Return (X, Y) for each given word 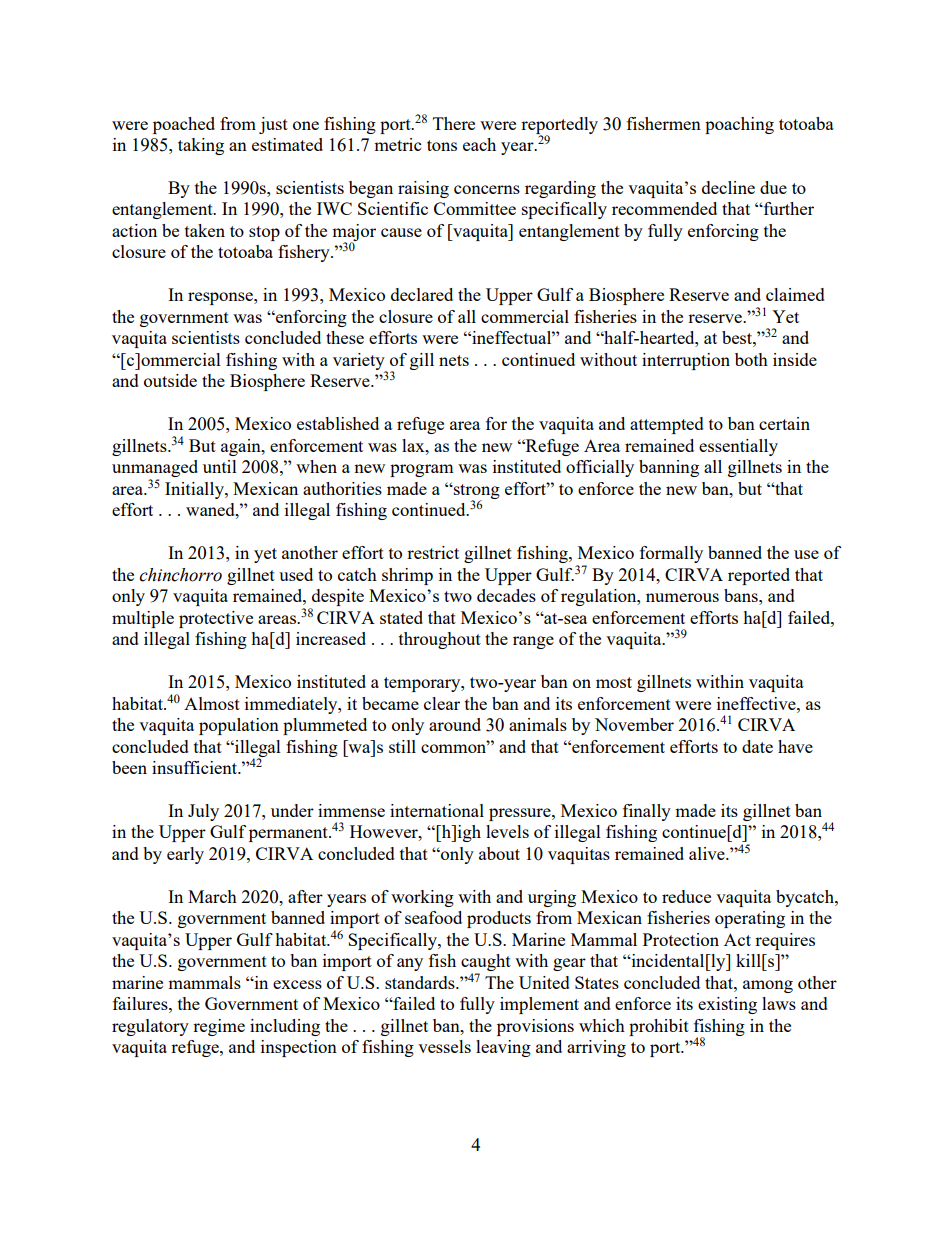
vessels (444, 1046)
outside (170, 380)
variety (360, 362)
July (203, 812)
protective (216, 619)
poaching (739, 125)
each (479, 144)
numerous (682, 597)
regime (219, 1027)
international (437, 810)
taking (201, 146)
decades (506, 595)
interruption (686, 361)
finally (647, 812)
